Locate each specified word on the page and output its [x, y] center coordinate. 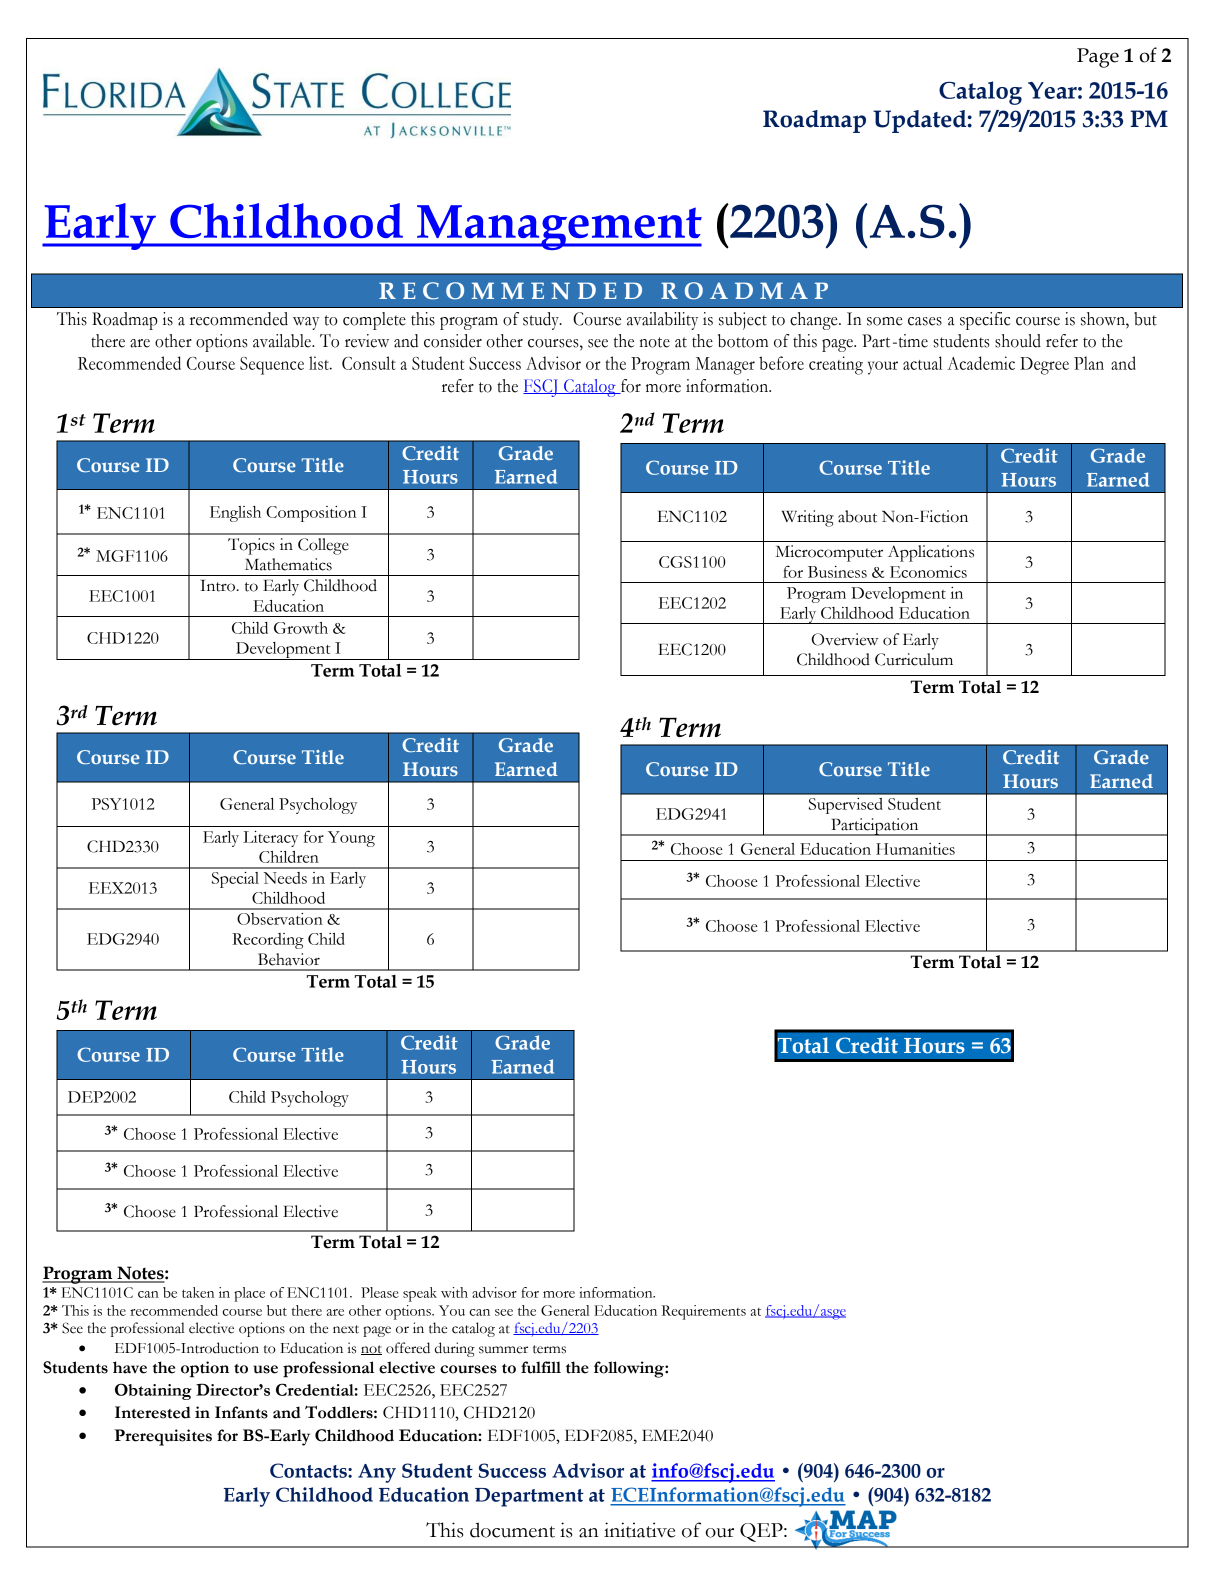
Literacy [270, 839]
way [306, 323]
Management [558, 227]
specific [985, 321]
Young [351, 839]
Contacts [309, 1470]
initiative [639, 1530]
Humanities [915, 849]
